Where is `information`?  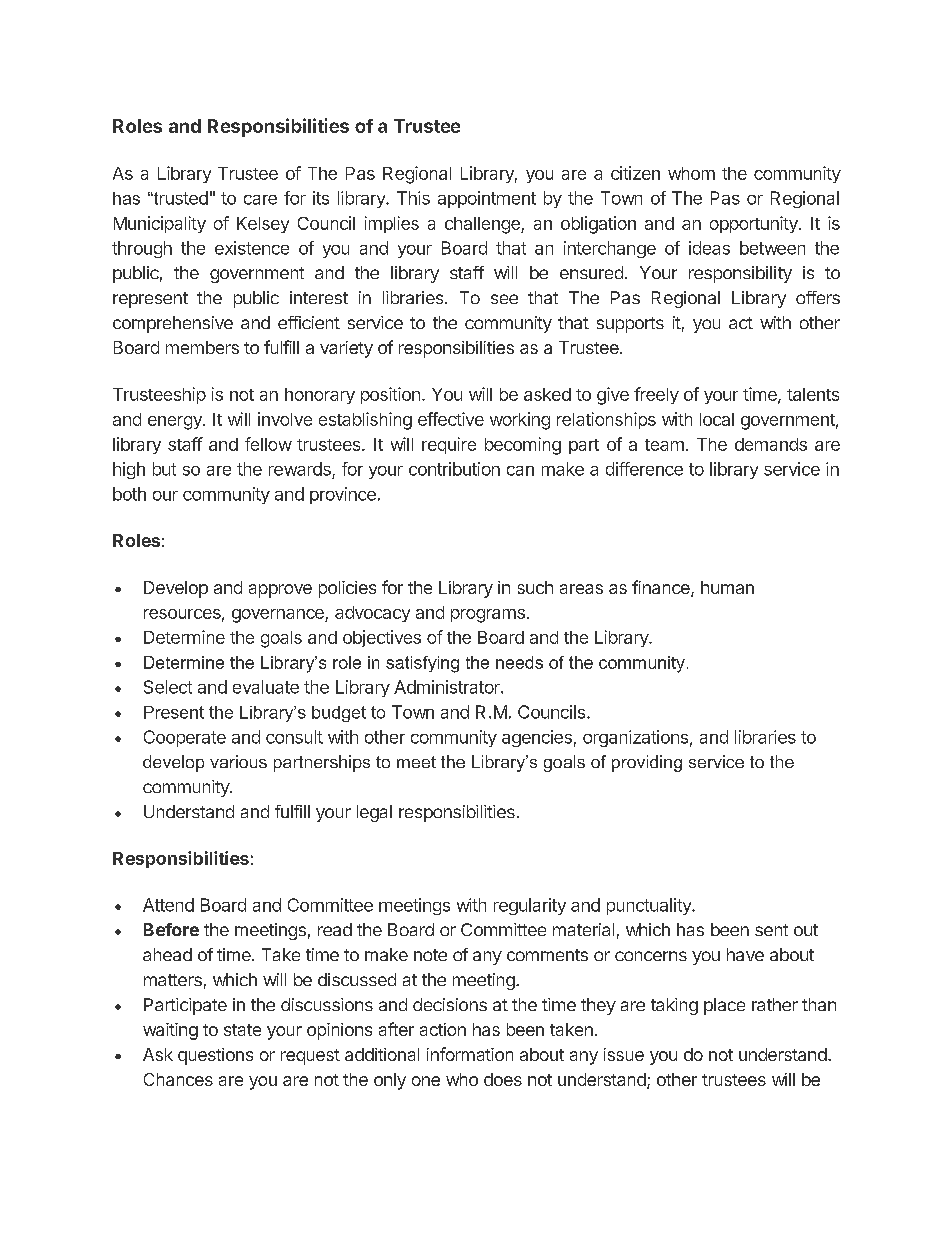 information is located at coordinates (470, 1054).
